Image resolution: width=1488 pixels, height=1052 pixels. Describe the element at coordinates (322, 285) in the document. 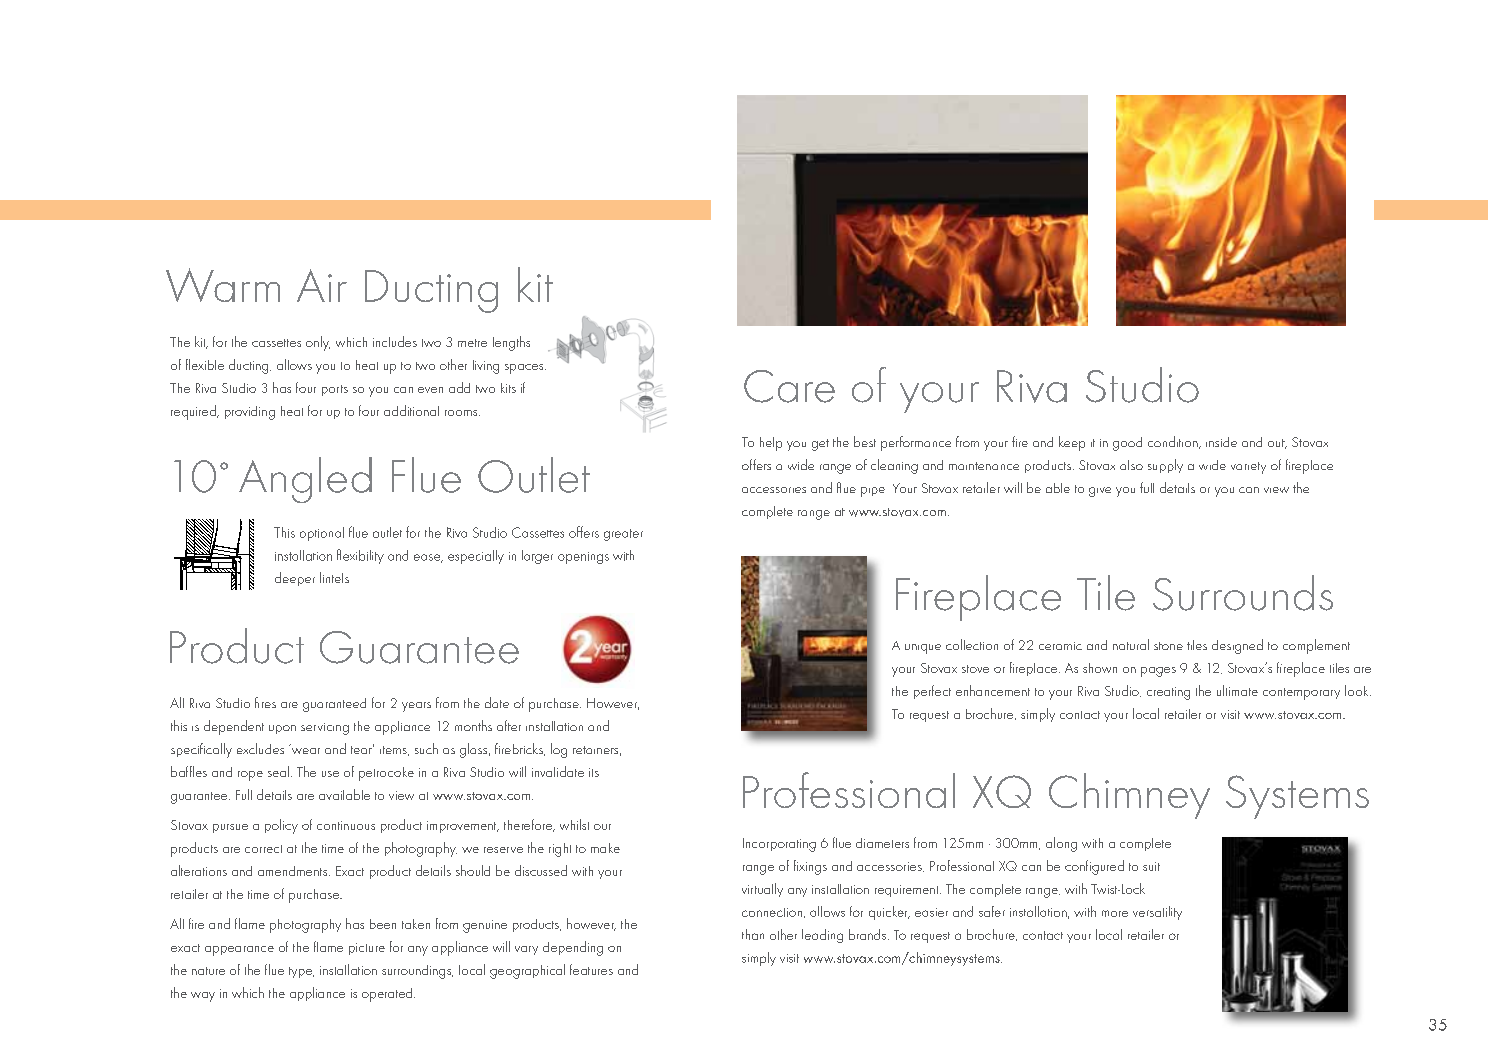

I see `Air` at that location.
